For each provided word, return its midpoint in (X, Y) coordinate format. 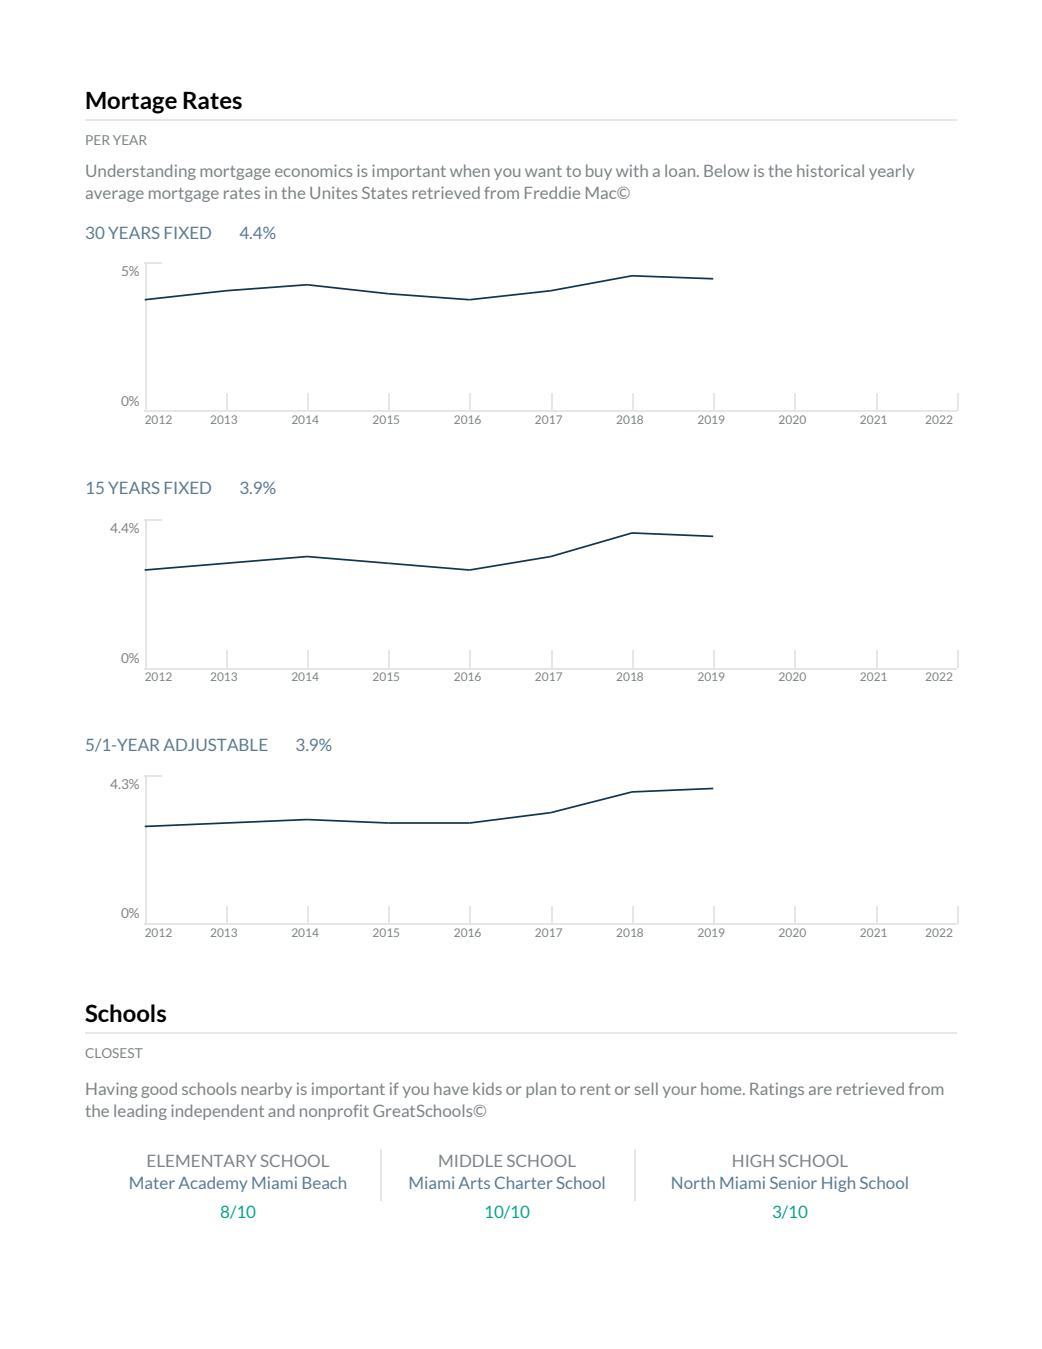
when (470, 170)
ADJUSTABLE (215, 744)
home (722, 1088)
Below (726, 170)
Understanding (141, 172)
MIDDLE (470, 1161)
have (451, 1088)
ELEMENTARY (202, 1161)
